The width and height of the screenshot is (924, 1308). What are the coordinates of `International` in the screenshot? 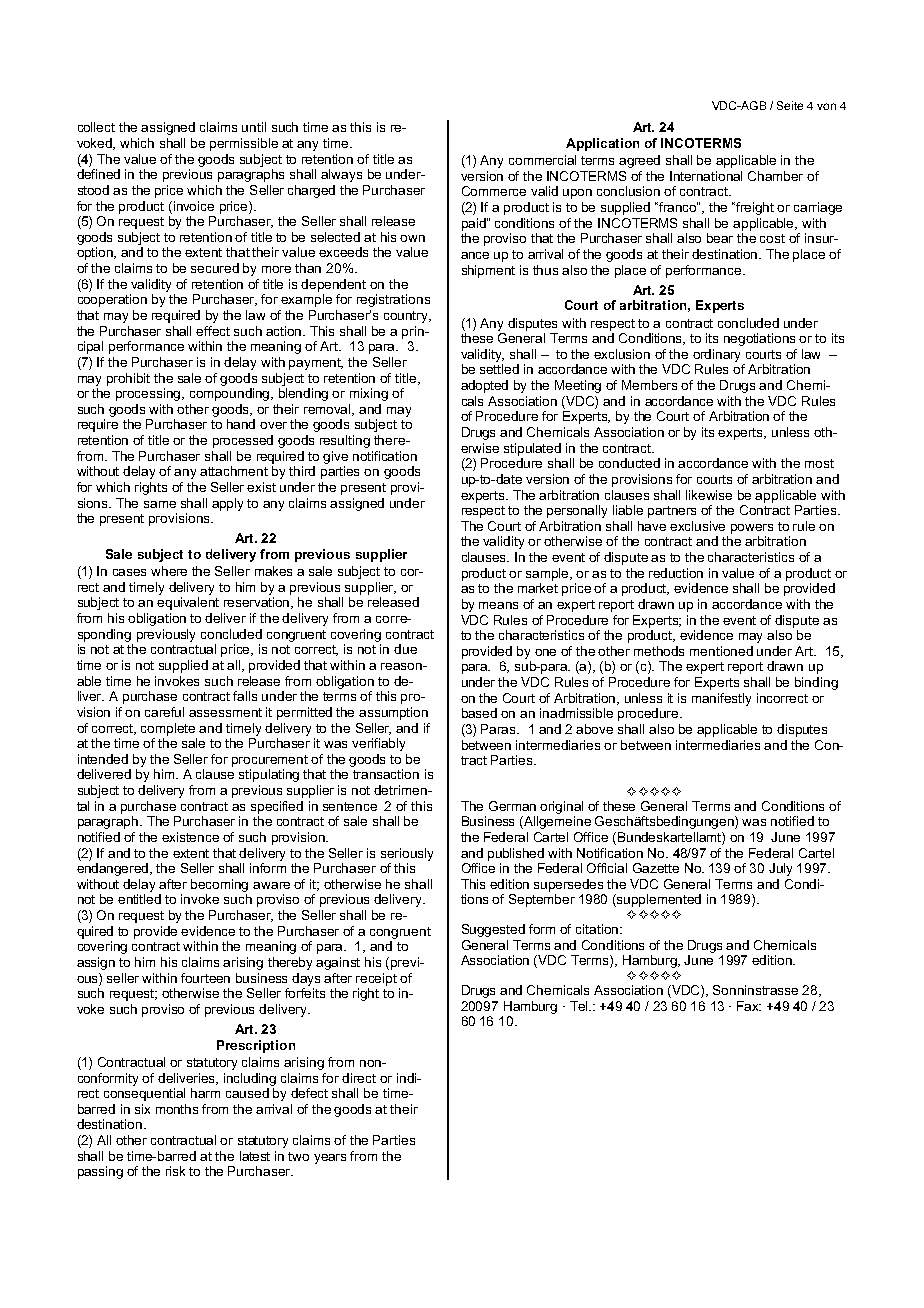 It's located at (706, 176).
